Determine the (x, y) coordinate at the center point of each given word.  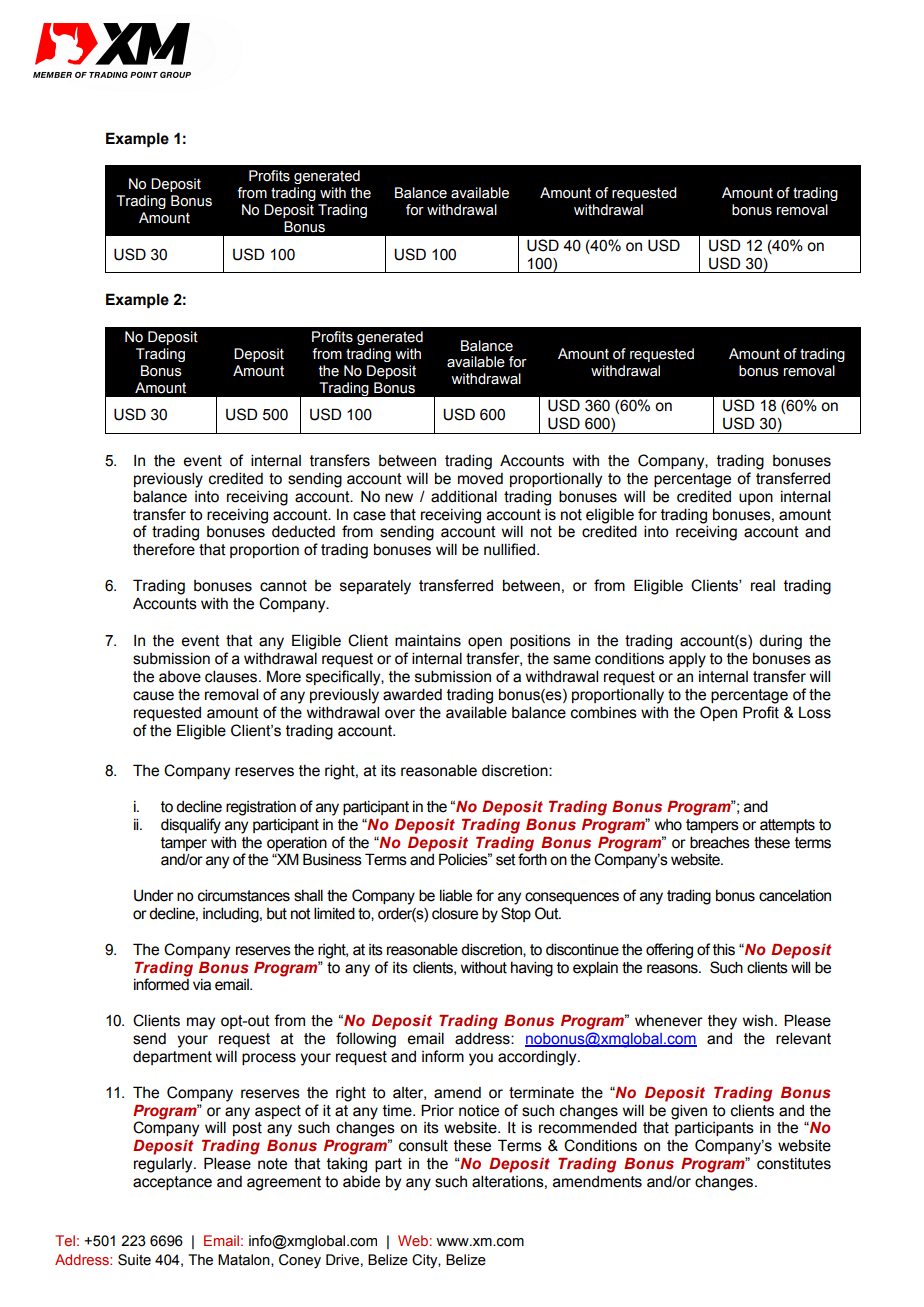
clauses (232, 676)
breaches (720, 842)
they (722, 1022)
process (269, 1059)
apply (687, 660)
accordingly (538, 1058)
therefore (164, 549)
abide (361, 1182)
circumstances (244, 895)
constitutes (794, 1164)
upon (756, 499)
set (506, 860)
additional (464, 496)
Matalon (245, 1260)
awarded (412, 694)
